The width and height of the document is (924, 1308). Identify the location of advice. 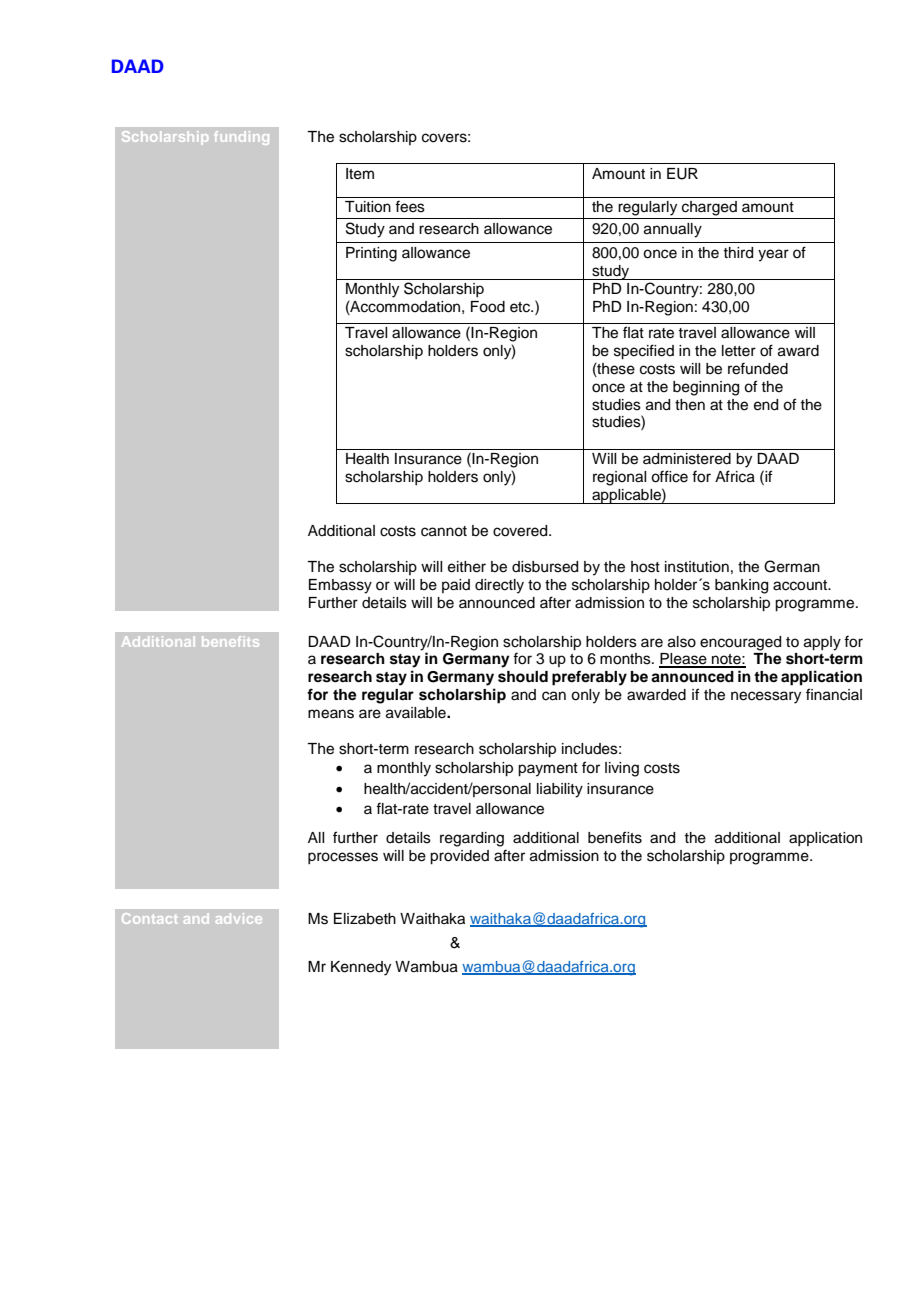
(239, 918).
